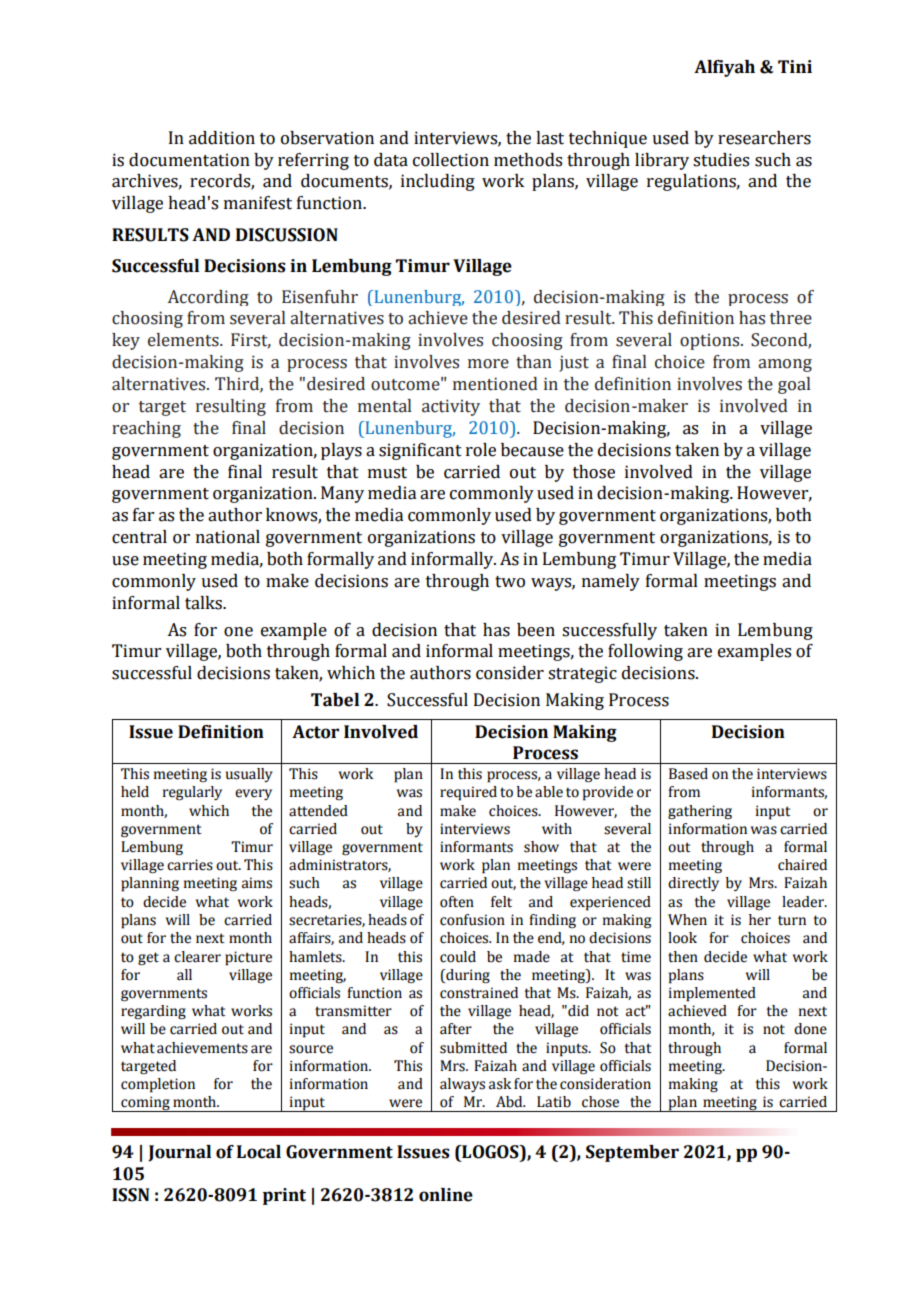  What do you see at coordinates (204, 603) in the screenshot?
I see `talks` at bounding box center [204, 603].
